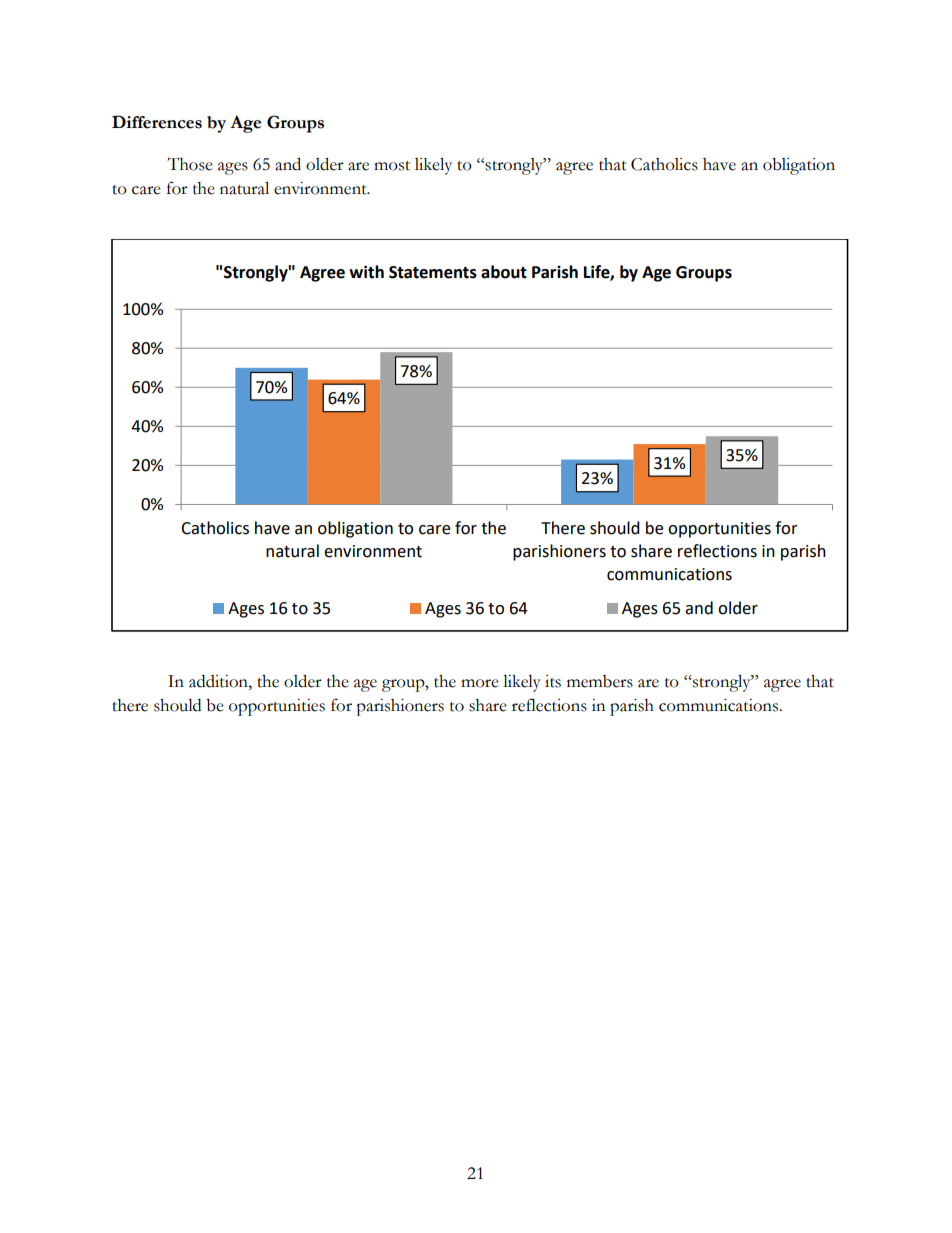 This screenshot has width=952, height=1233. Describe the element at coordinates (600, 681) in the screenshot. I see `members` at that location.
